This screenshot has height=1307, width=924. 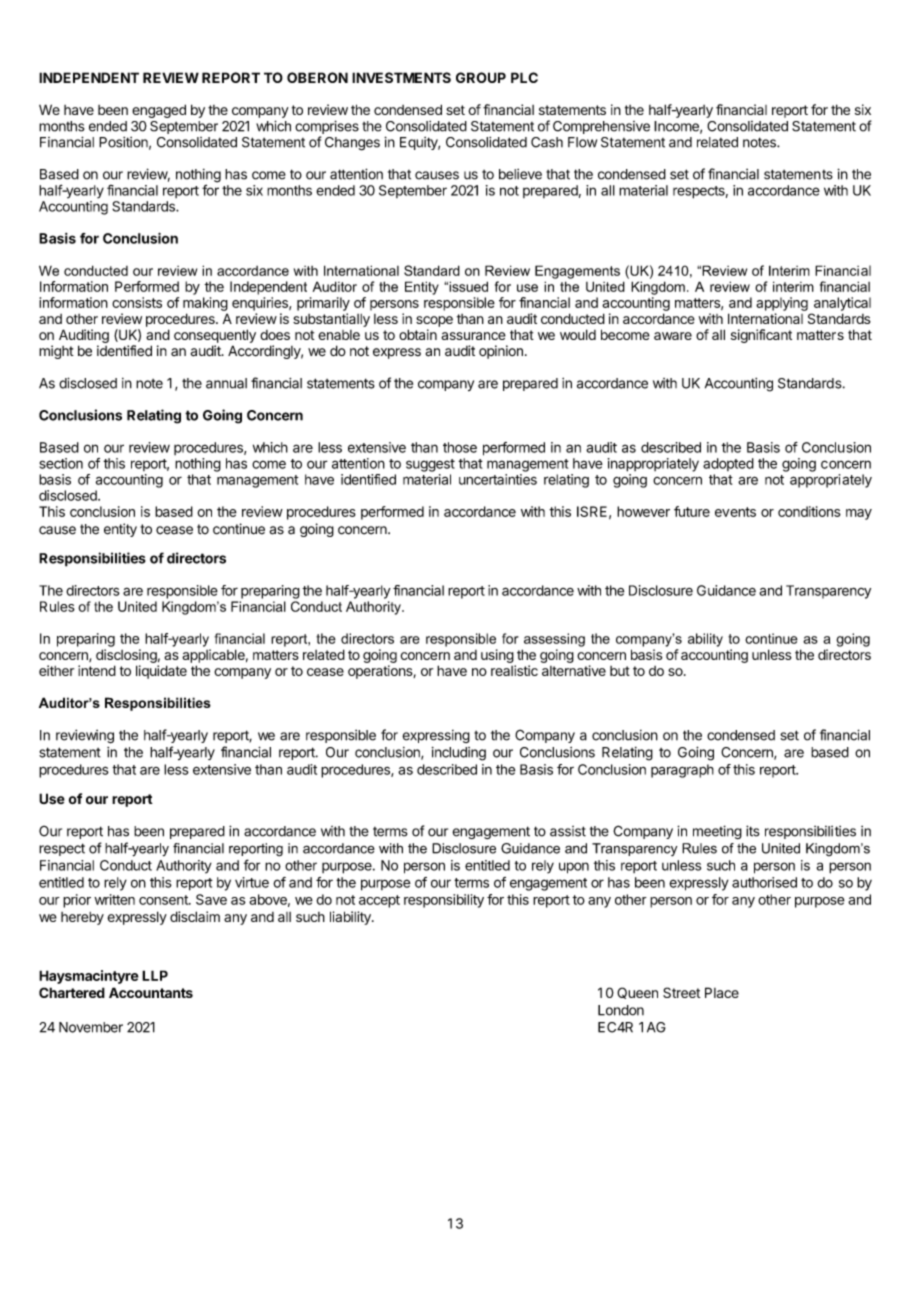 I want to click on GROUP, so click(x=481, y=77).
